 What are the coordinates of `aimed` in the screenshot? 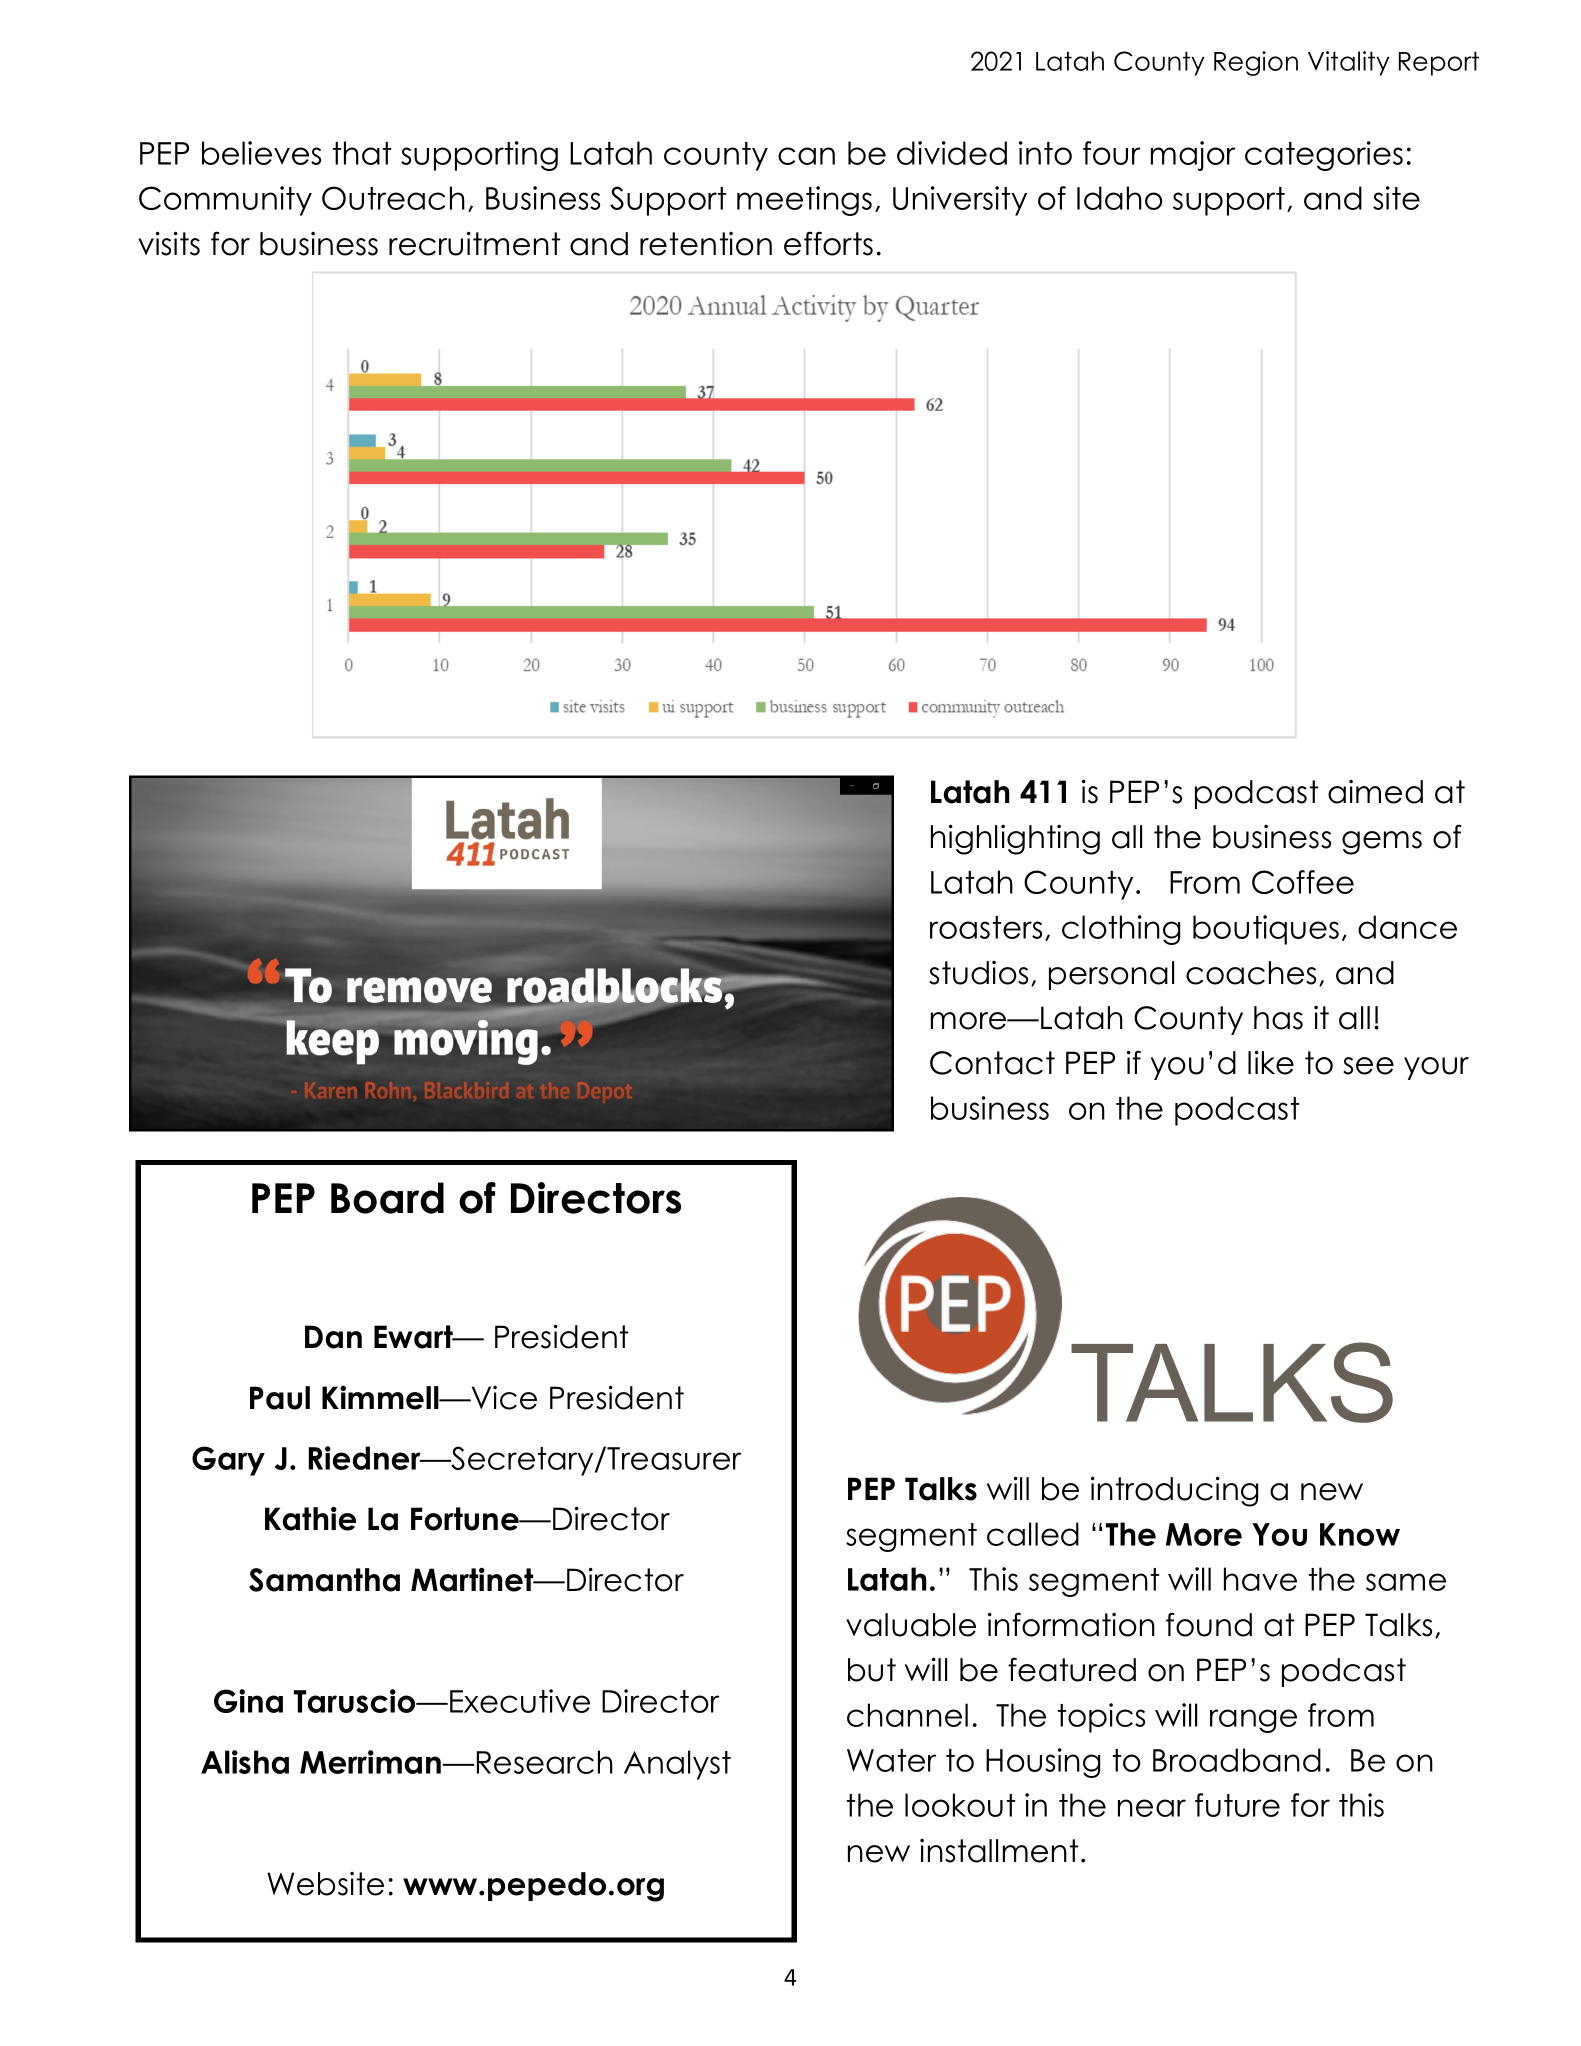 It's located at (1375, 792).
